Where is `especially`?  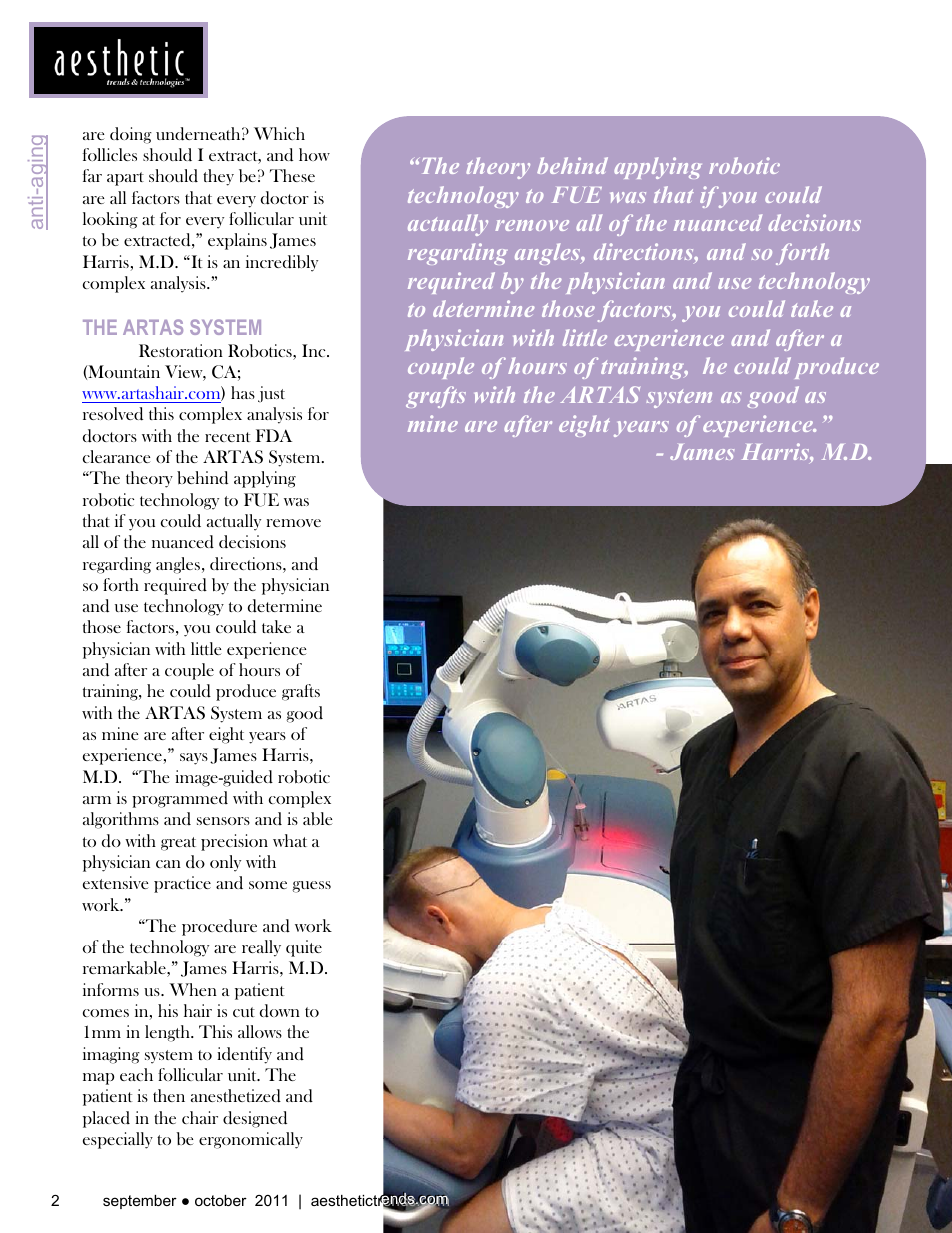 especially is located at coordinates (118, 1140).
